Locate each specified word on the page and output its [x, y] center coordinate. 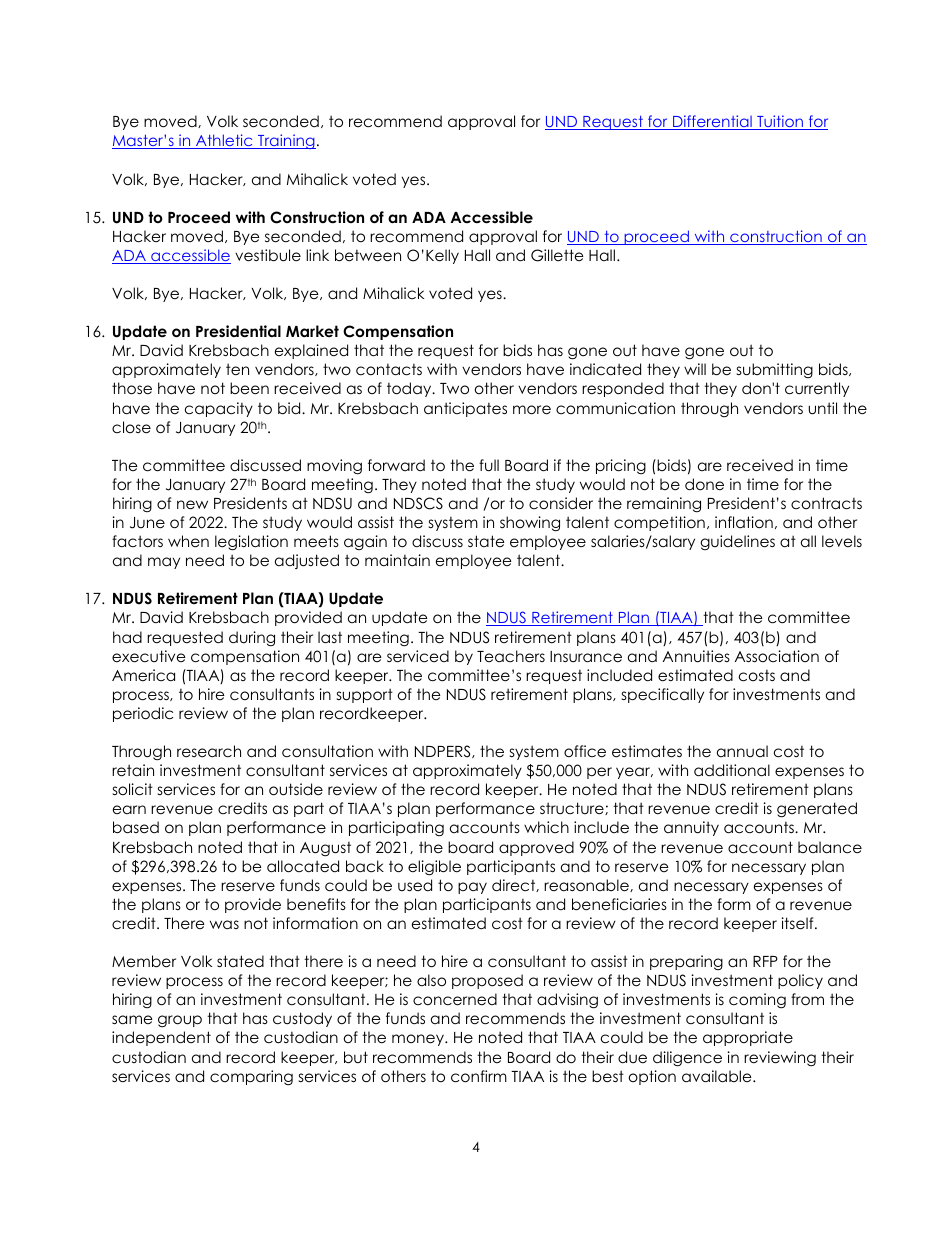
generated [817, 810]
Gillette [557, 255]
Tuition [780, 122]
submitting [775, 370]
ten [237, 369]
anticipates [465, 409]
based [136, 827]
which [546, 827]
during [252, 639]
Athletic [224, 141]
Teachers [511, 656]
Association [777, 656]
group [180, 1021]
